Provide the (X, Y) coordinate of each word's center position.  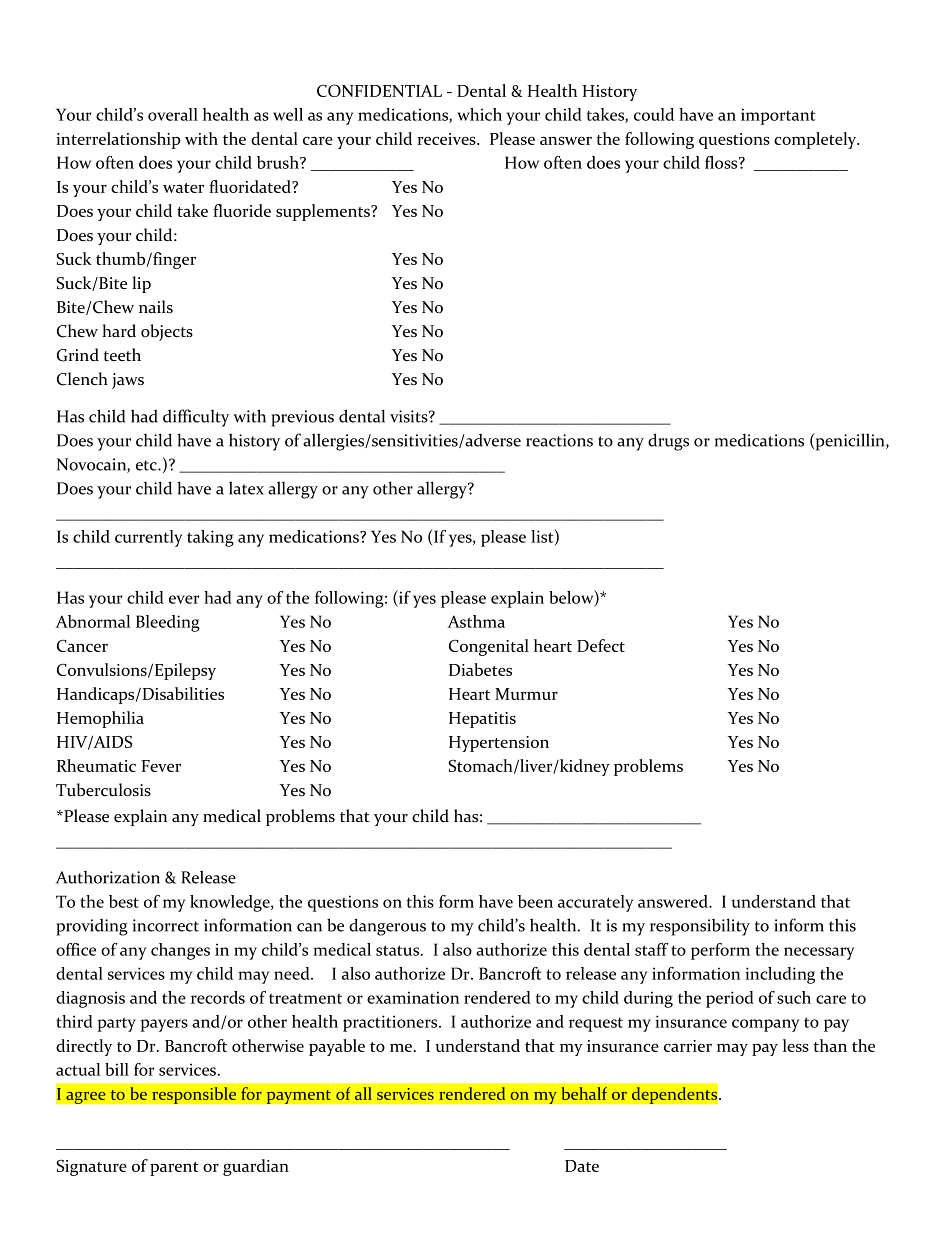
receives (447, 139)
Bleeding (168, 623)
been (535, 901)
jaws (128, 381)
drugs (668, 442)
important (778, 116)
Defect (601, 645)
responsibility (700, 927)
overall (173, 114)
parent (174, 1169)
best (124, 901)
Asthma (476, 621)
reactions (559, 440)
